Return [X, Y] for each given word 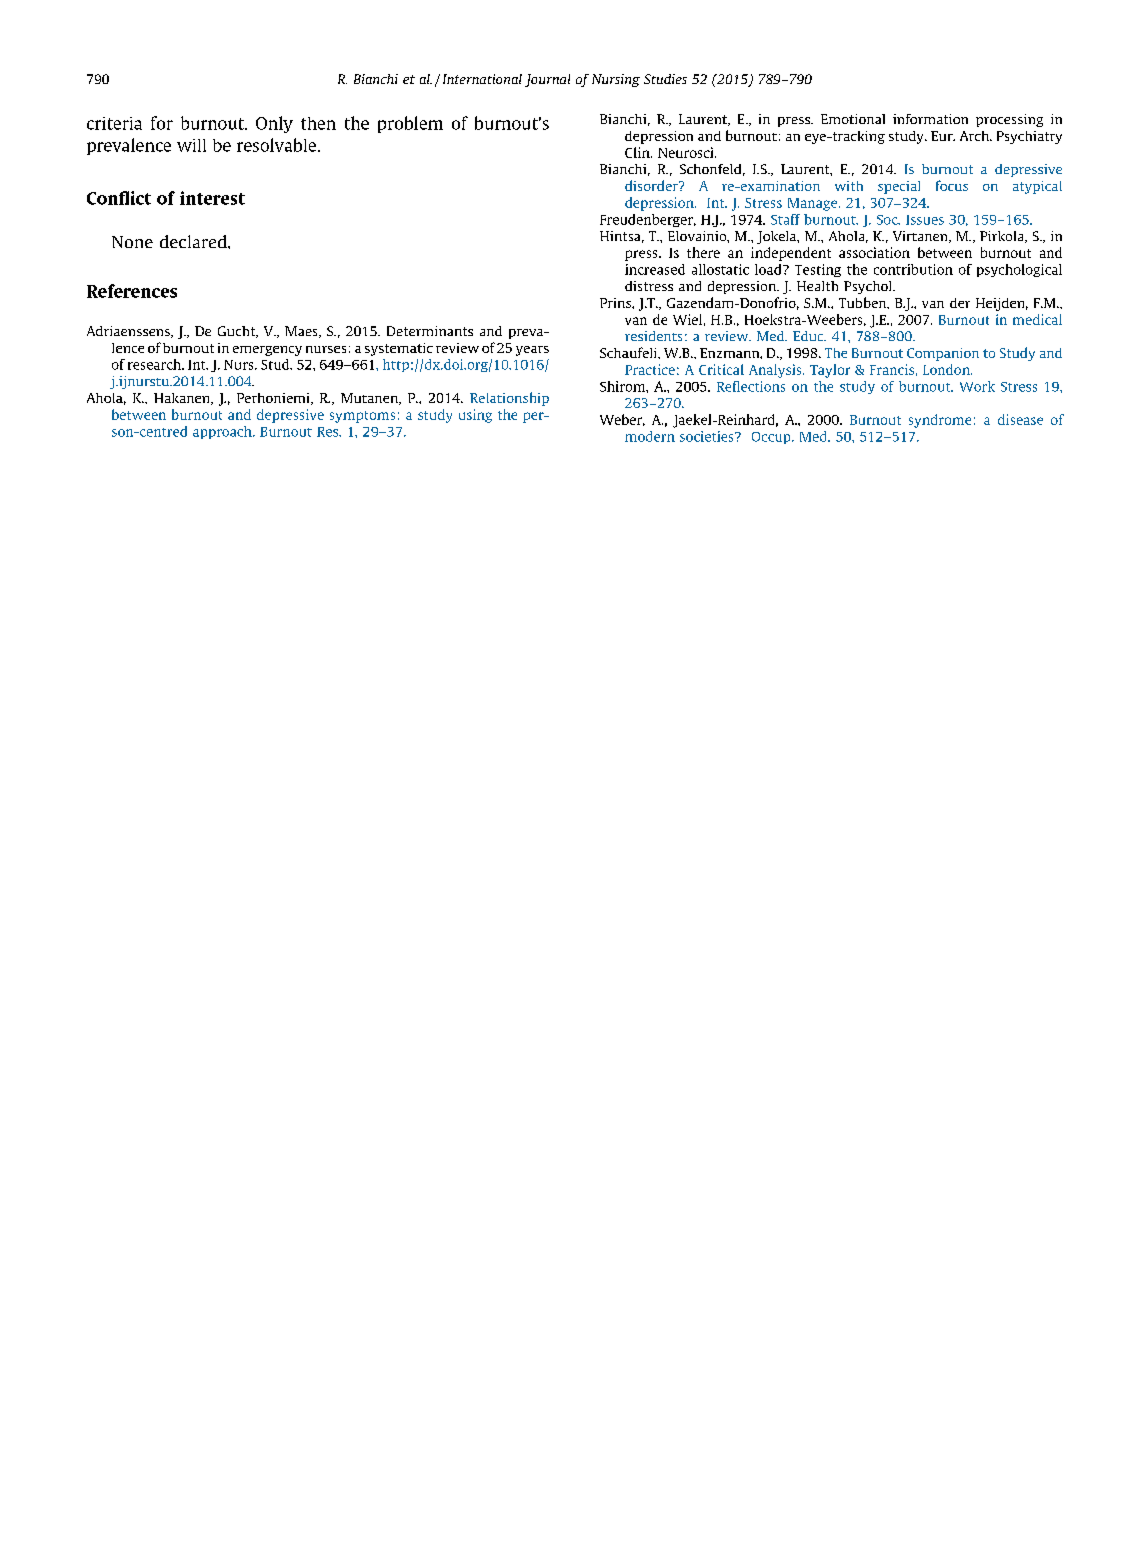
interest [212, 198]
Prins [616, 303]
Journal [547, 80]
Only [274, 124]
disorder [652, 185]
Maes [302, 332]
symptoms [362, 417]
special [899, 187]
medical [1037, 319]
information [930, 119]
